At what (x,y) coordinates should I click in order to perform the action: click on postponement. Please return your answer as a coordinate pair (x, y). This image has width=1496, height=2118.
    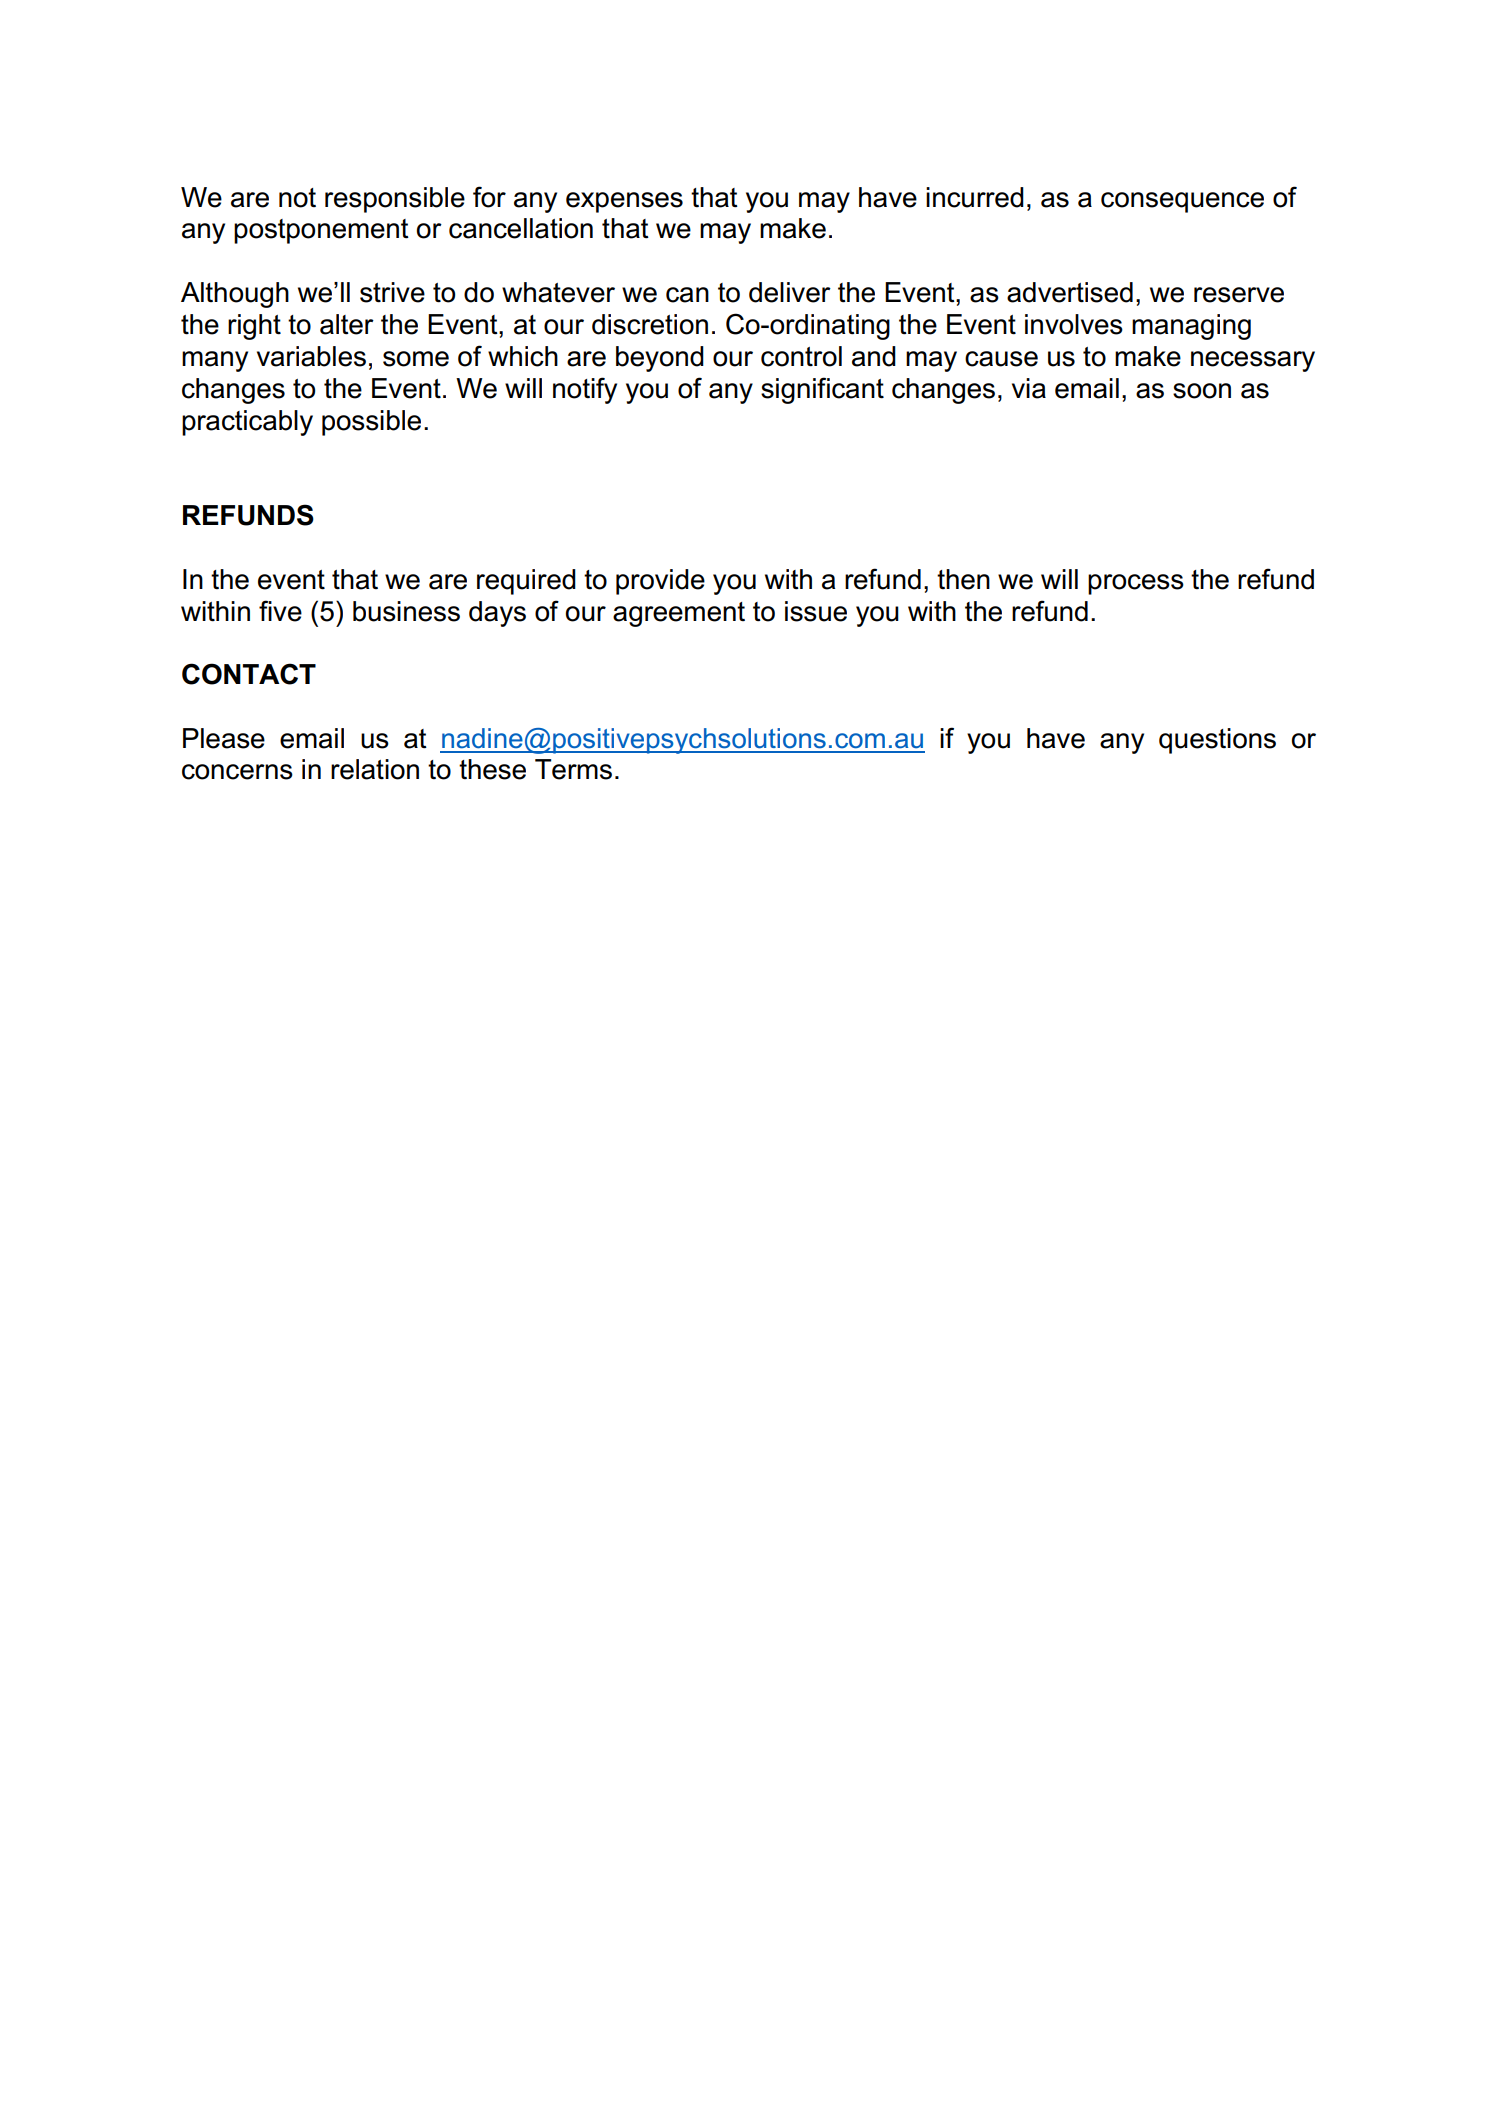
    Looking at the image, I should click on (321, 231).
